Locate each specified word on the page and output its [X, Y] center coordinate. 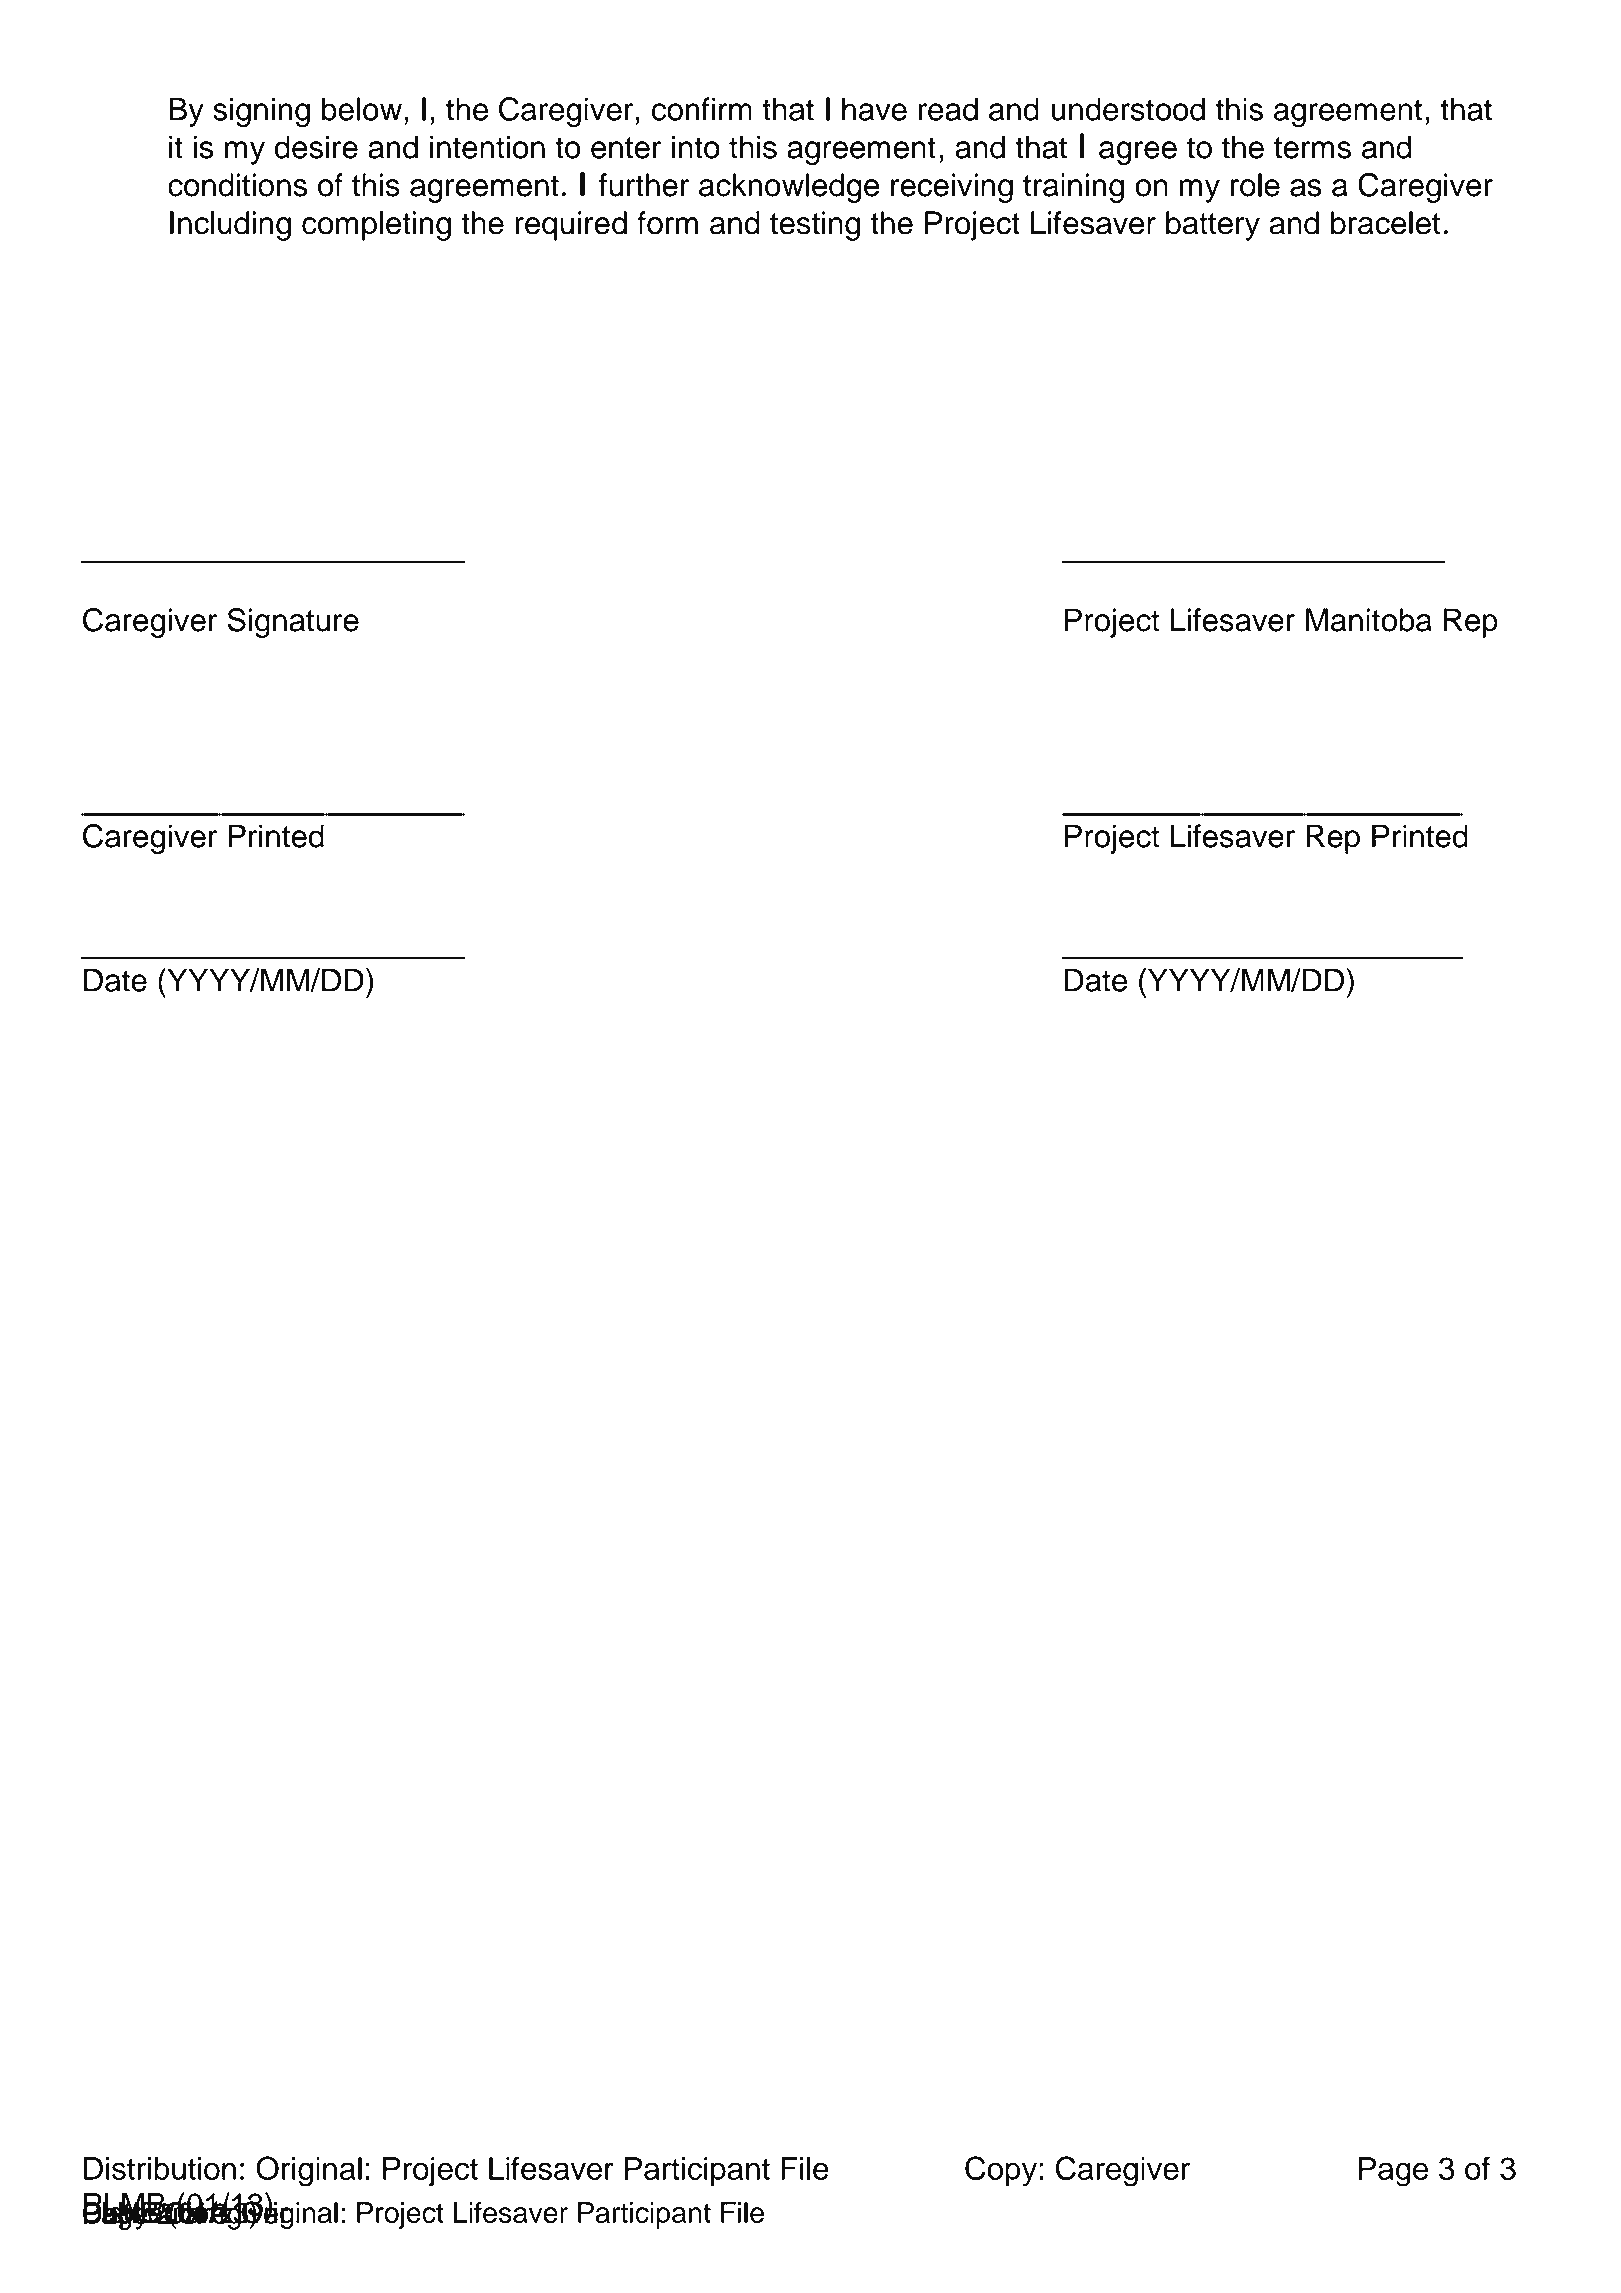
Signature [293, 623]
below [362, 109]
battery [1213, 226]
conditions [237, 185]
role [1255, 185]
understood [1128, 109]
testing [815, 226]
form [667, 223]
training [1073, 188]
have [874, 109]
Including [230, 226]
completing [376, 226]
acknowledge [789, 188]
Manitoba [1369, 620]
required [571, 226]
